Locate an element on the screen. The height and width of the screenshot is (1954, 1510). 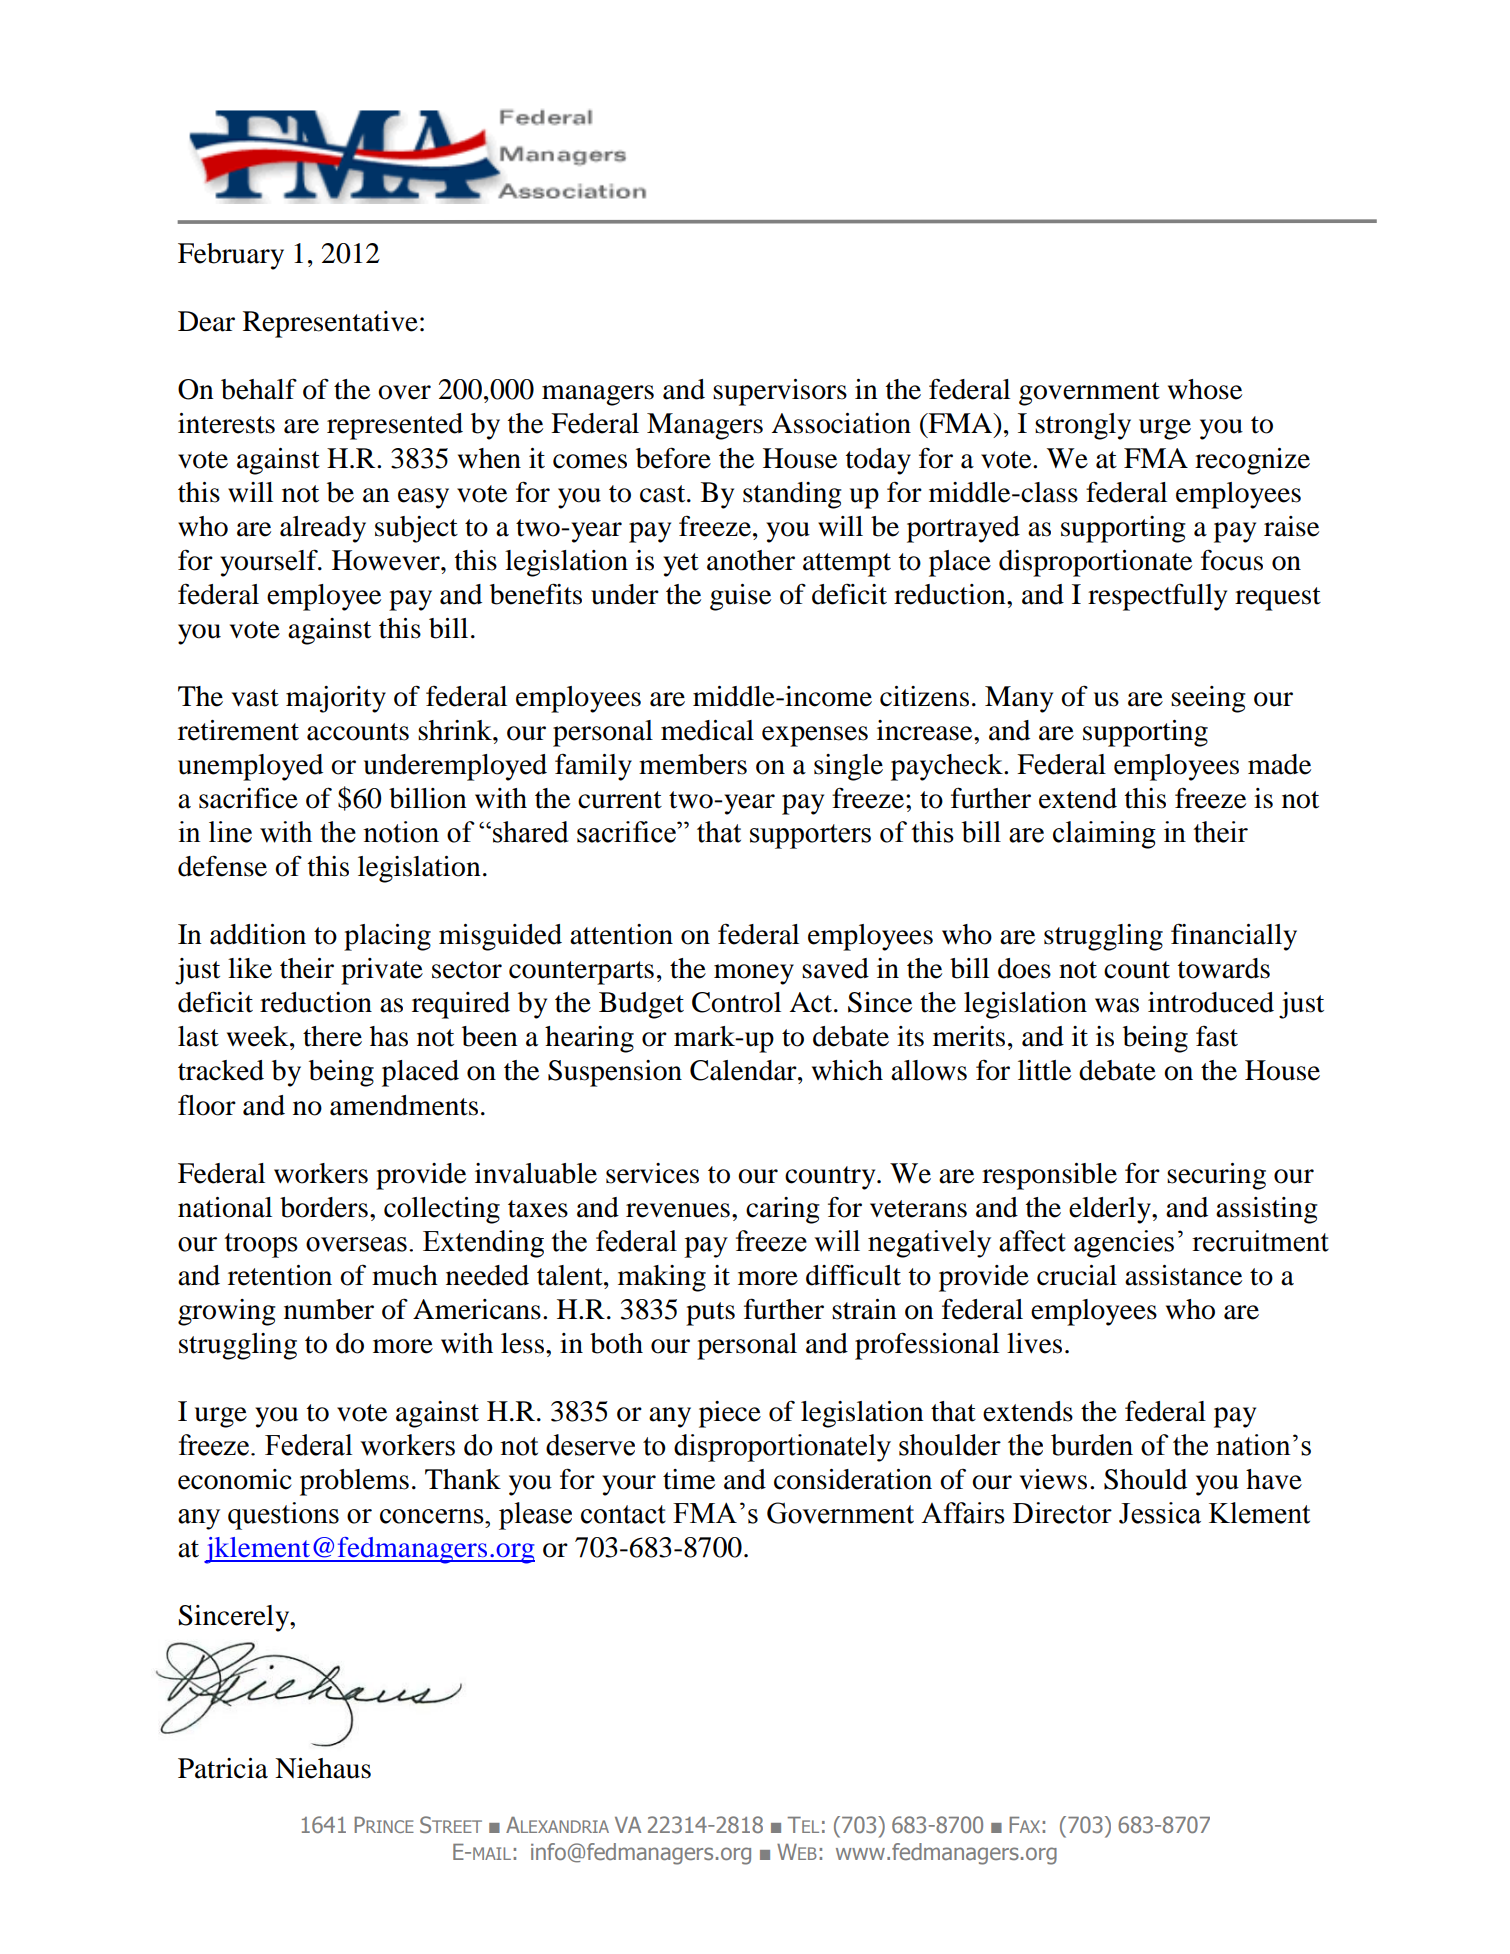
number is located at coordinates (329, 1309).
